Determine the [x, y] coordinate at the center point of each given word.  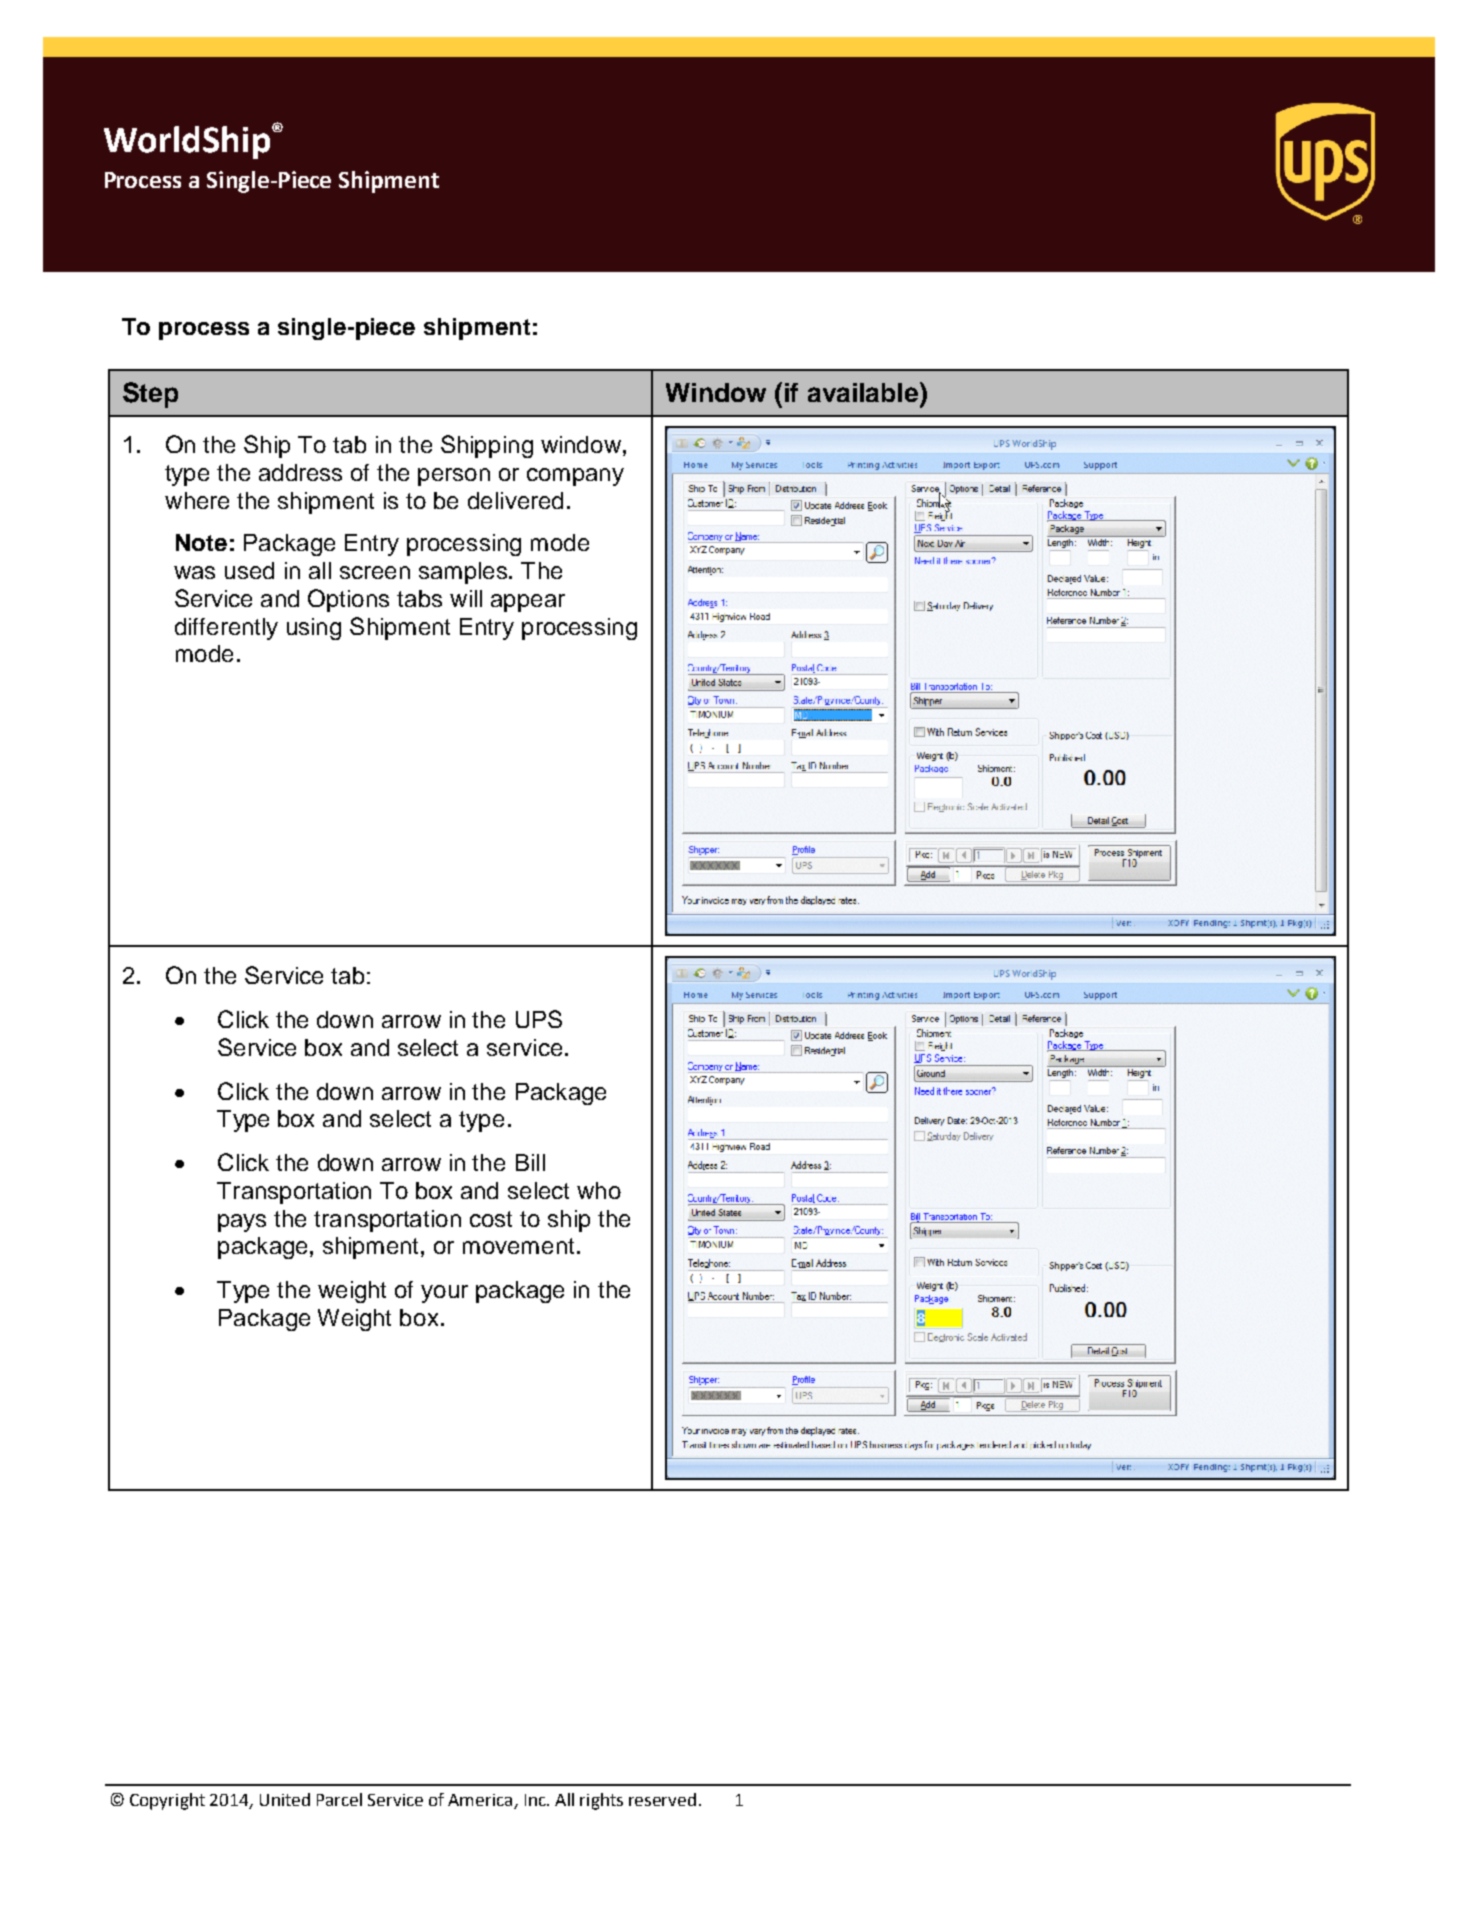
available [864, 392]
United [285, 1799]
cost [491, 1219]
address [300, 472]
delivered [515, 500]
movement [518, 1246]
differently [226, 629]
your [444, 1294]
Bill [530, 1162]
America [481, 1801]
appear [528, 603]
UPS [539, 1019]
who [599, 1190]
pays [242, 1223]
